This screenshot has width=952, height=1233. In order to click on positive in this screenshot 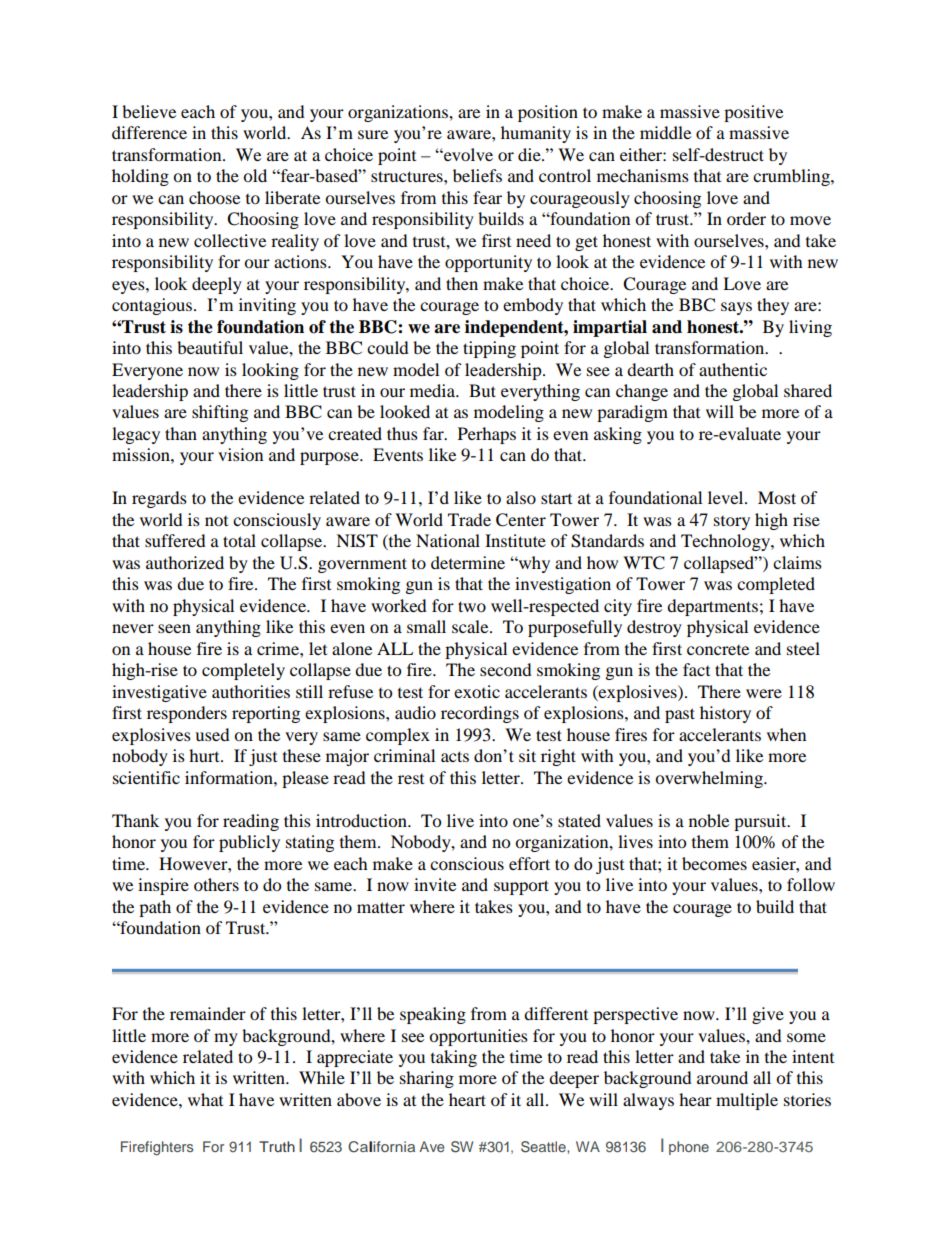, I will do `click(753, 113)`.
